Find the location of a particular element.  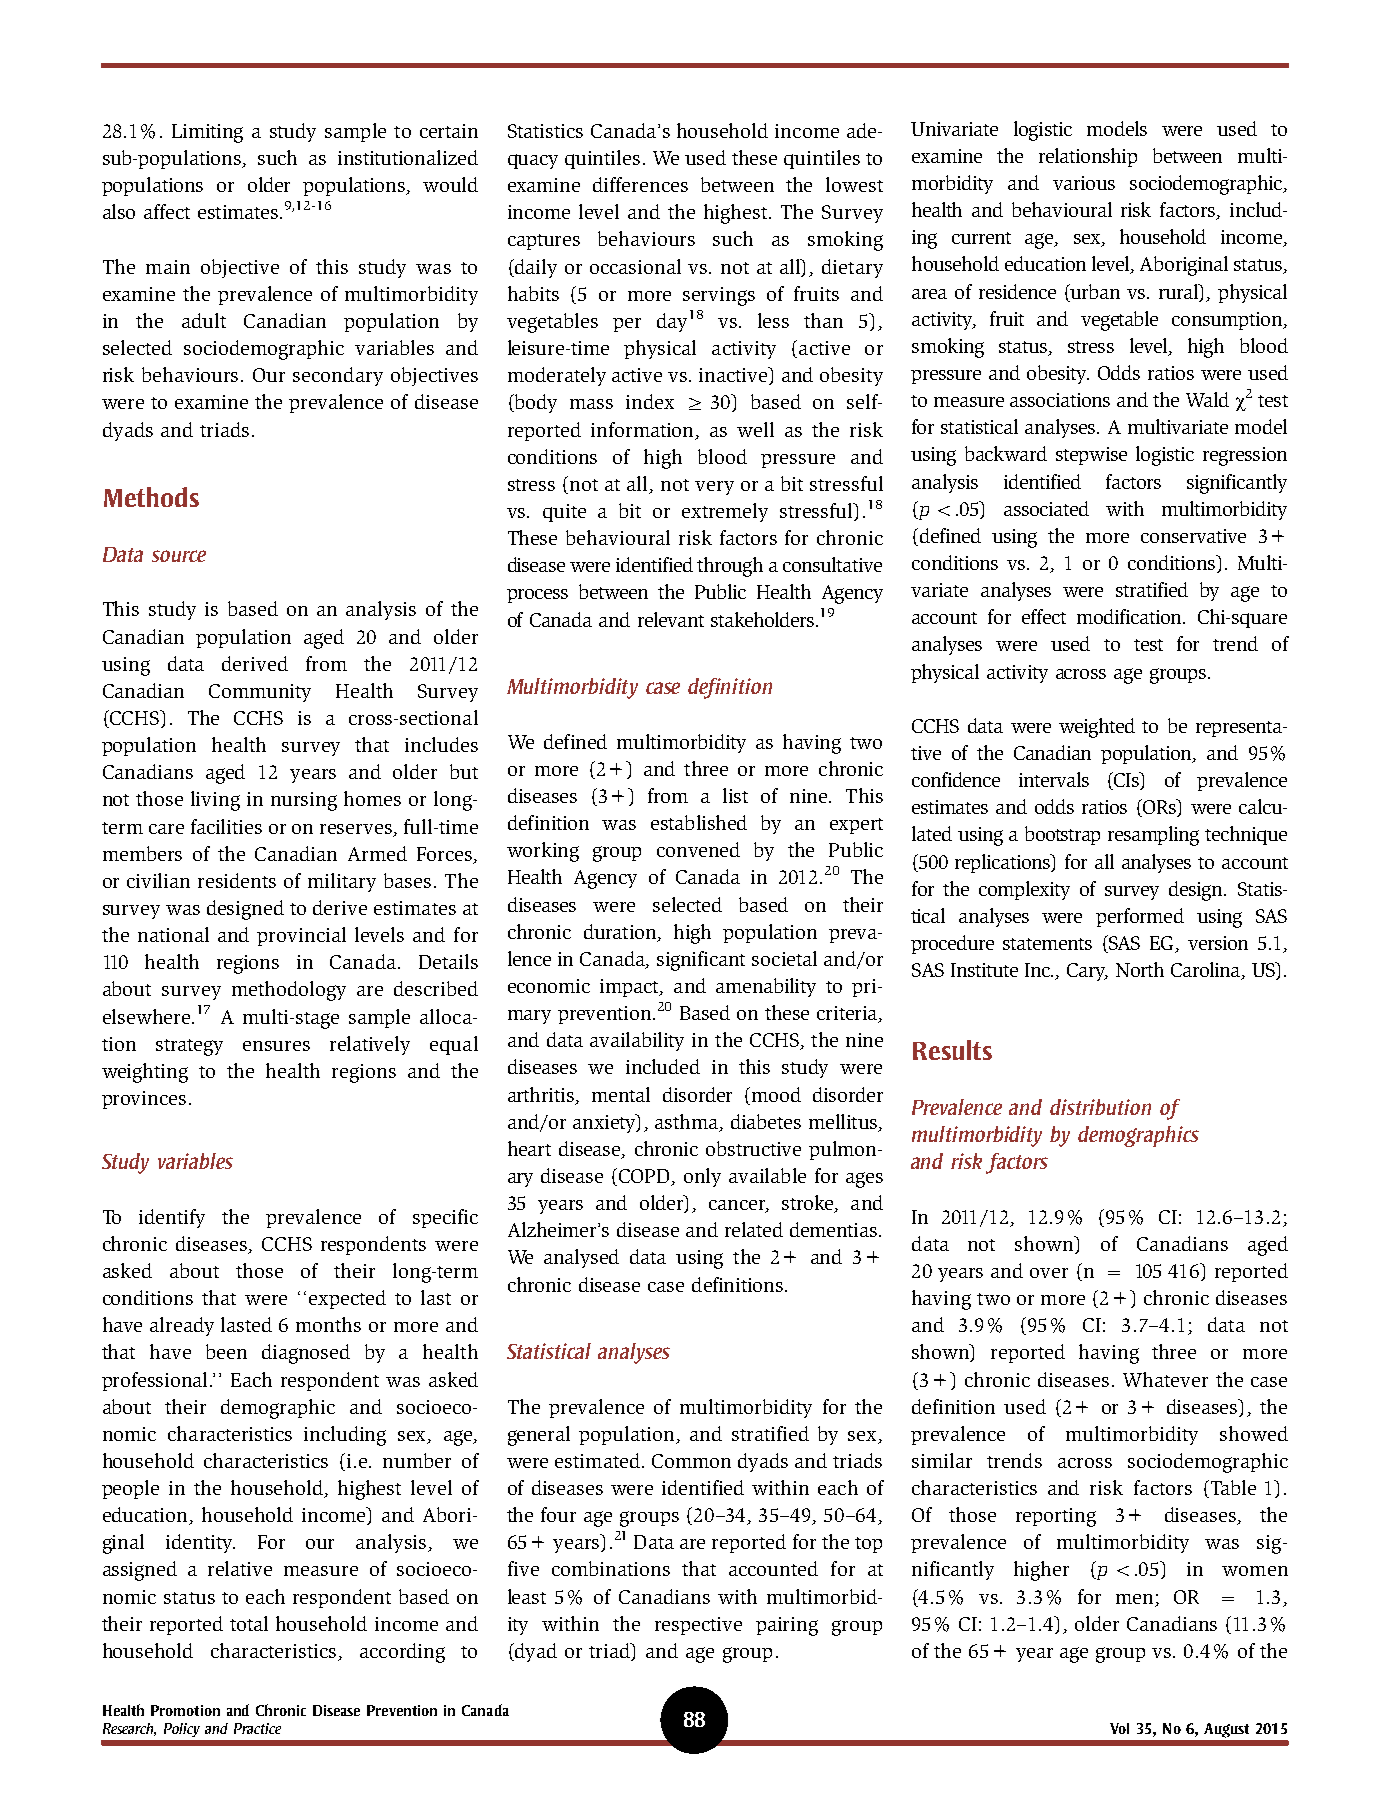

various is located at coordinates (1084, 183).
